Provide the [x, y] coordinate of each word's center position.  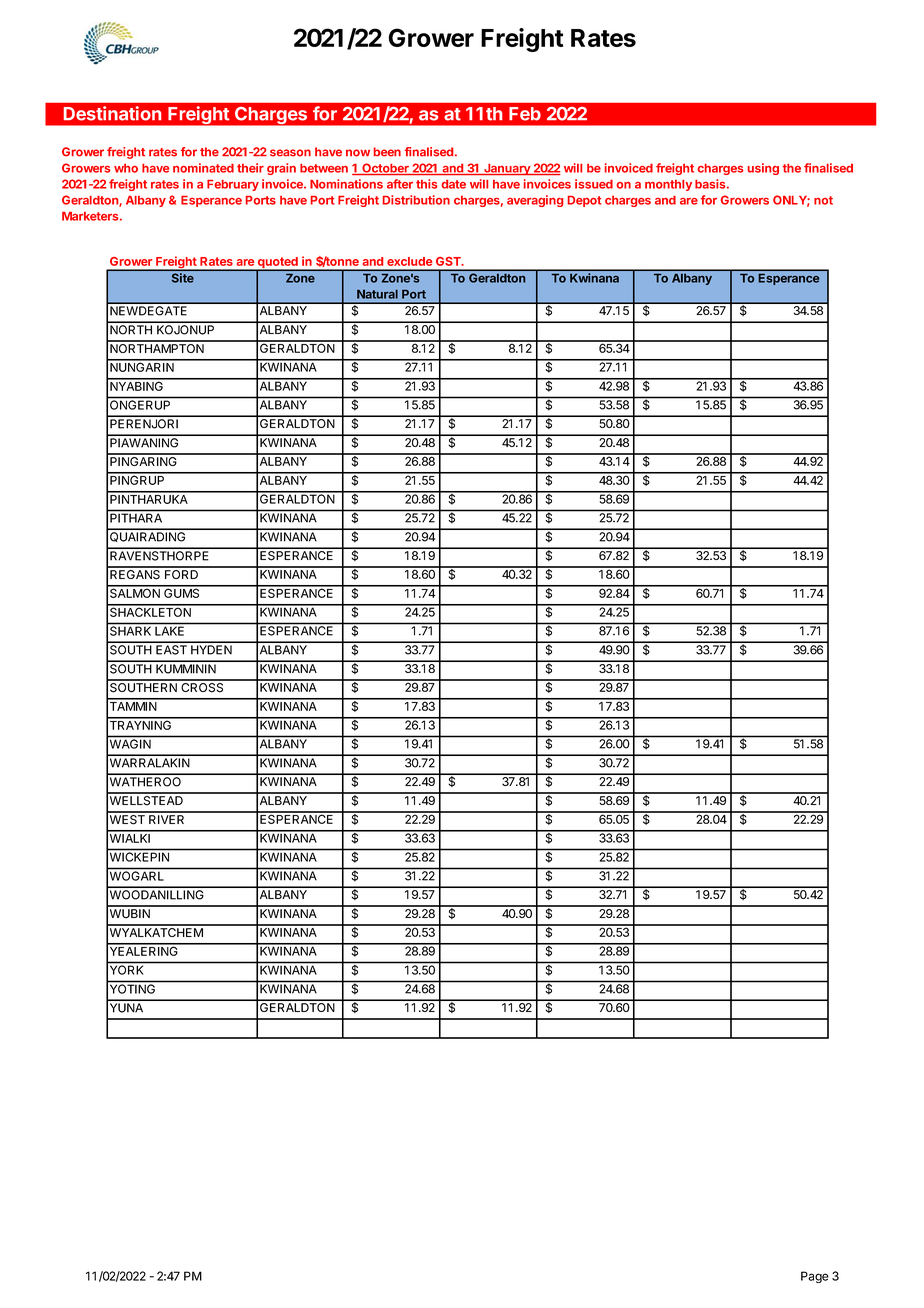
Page [815, 1277]
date [454, 184]
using [763, 169]
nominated [203, 168]
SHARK [130, 631]
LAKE [169, 631]
